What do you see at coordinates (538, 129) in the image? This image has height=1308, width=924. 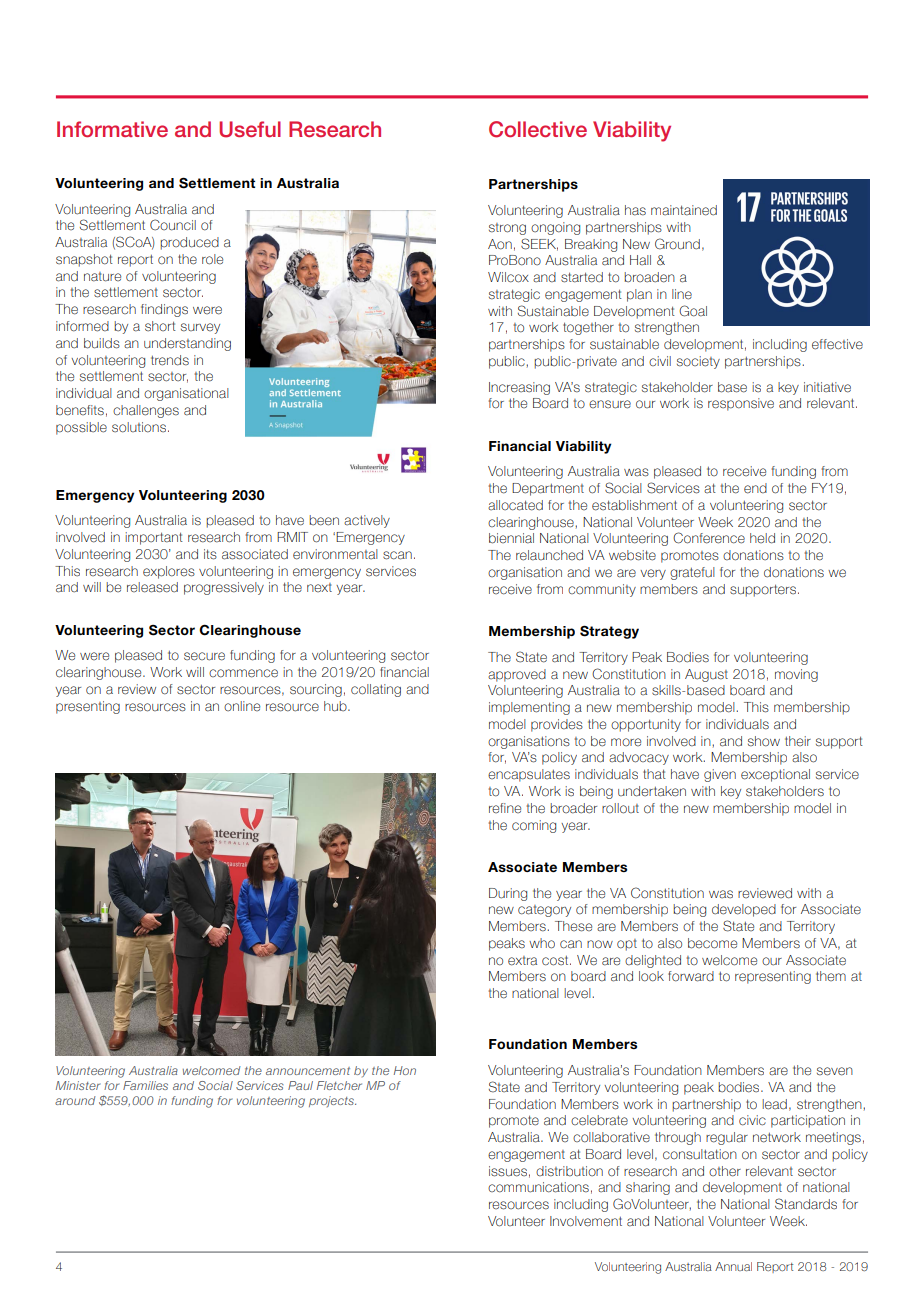 I see `Collective` at bounding box center [538, 129].
